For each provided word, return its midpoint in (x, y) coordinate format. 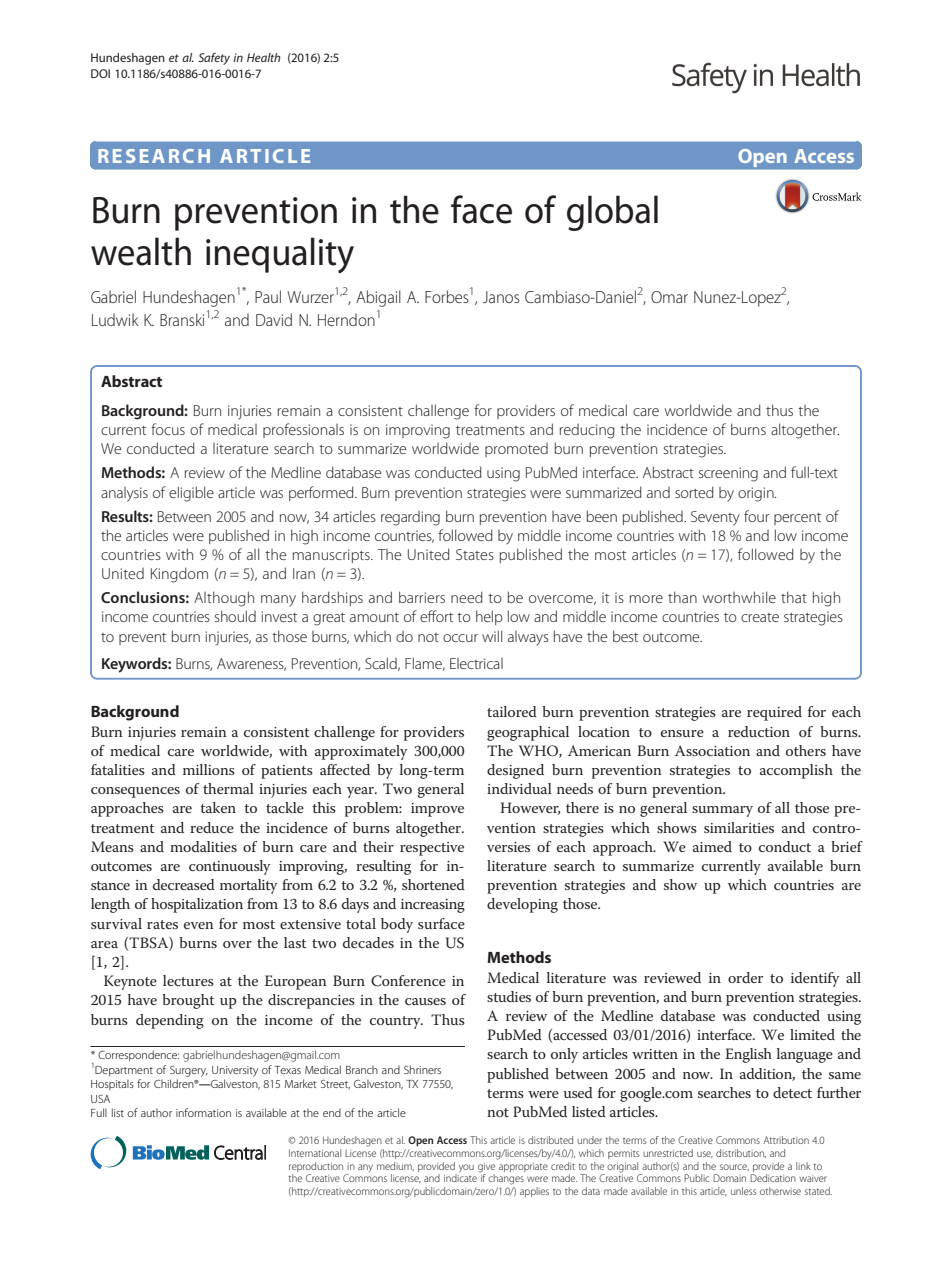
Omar (669, 297)
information (203, 1112)
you (465, 1169)
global (612, 213)
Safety (214, 59)
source (734, 1167)
